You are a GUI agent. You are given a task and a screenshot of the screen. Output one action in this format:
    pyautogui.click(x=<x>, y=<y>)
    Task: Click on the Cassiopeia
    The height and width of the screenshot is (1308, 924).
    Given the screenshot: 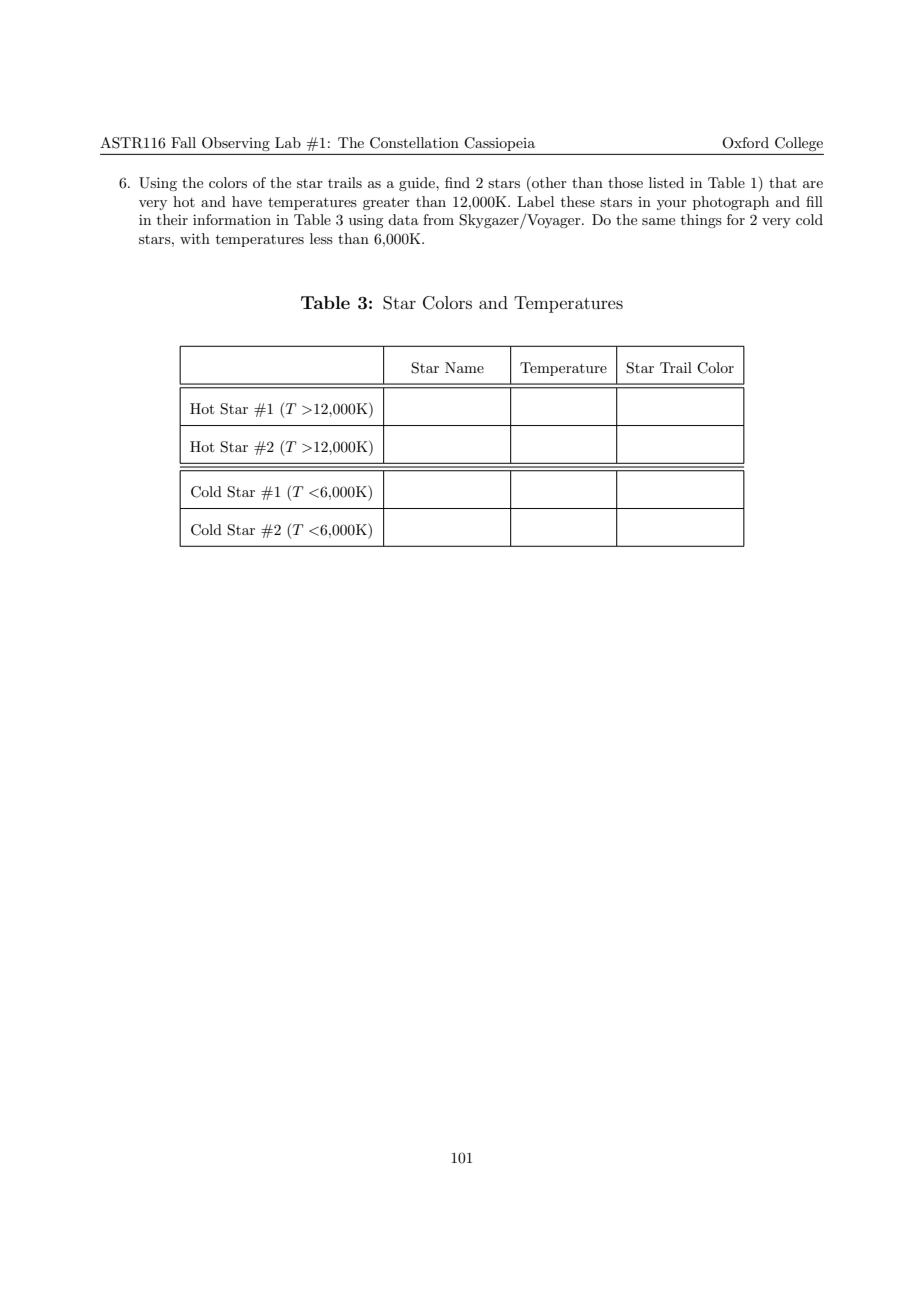 What is the action you would take?
    pyautogui.click(x=499, y=144)
